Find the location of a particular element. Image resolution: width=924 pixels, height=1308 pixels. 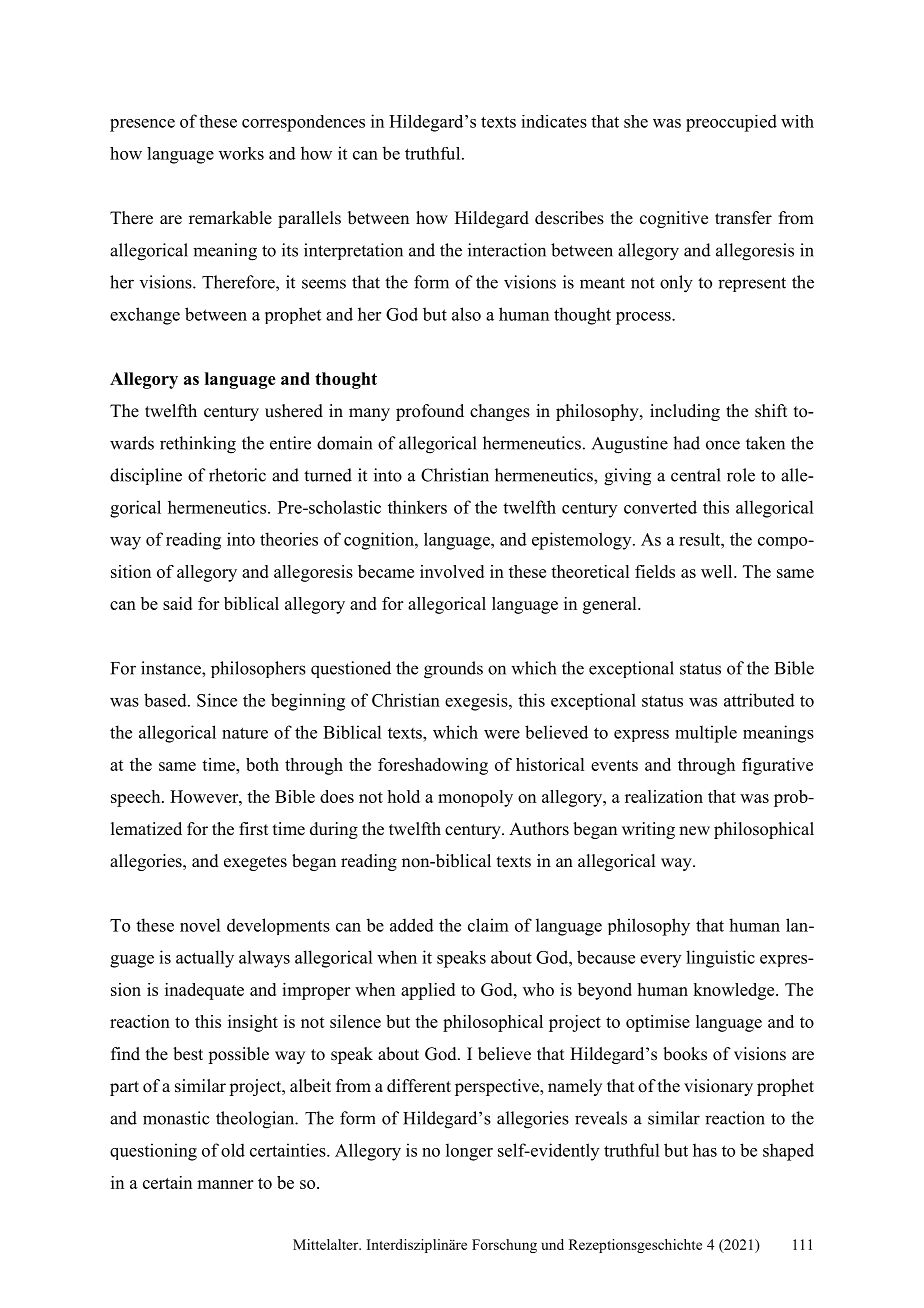

manner is located at coordinates (225, 1184).
